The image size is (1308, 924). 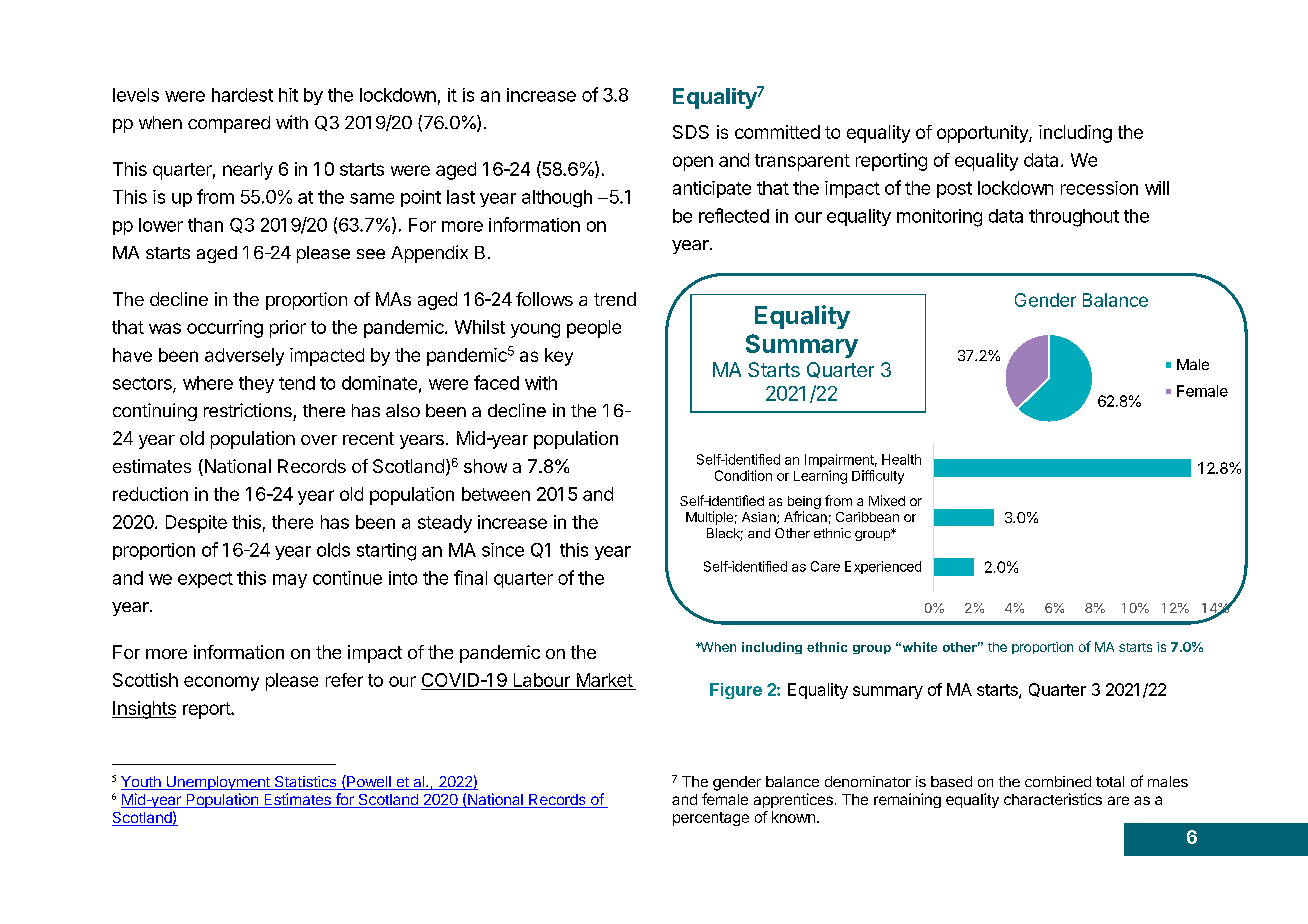 What do you see at coordinates (221, 683) in the image?
I see `economy` at bounding box center [221, 683].
